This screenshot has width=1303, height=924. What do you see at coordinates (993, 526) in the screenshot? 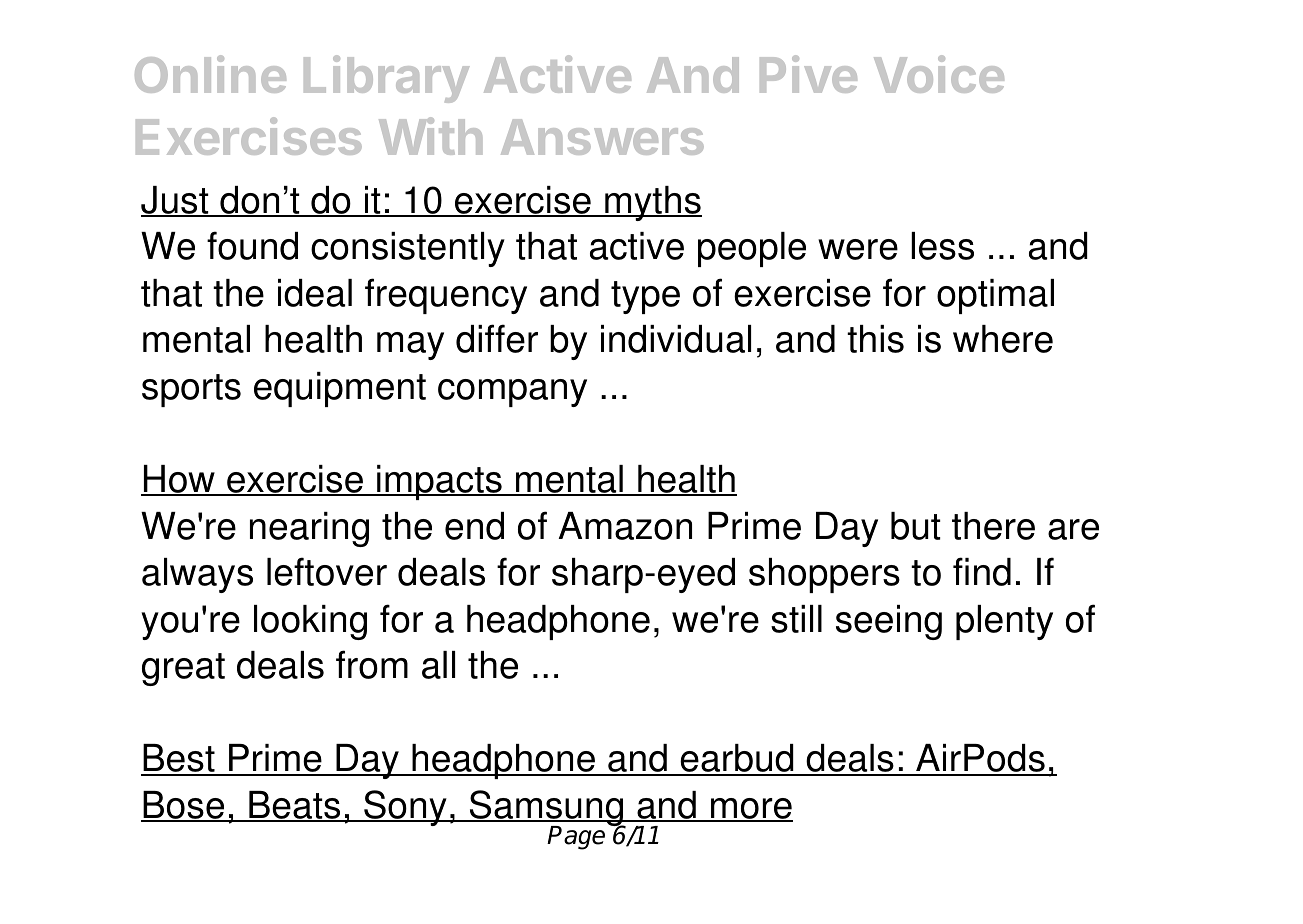
I see `there` at bounding box center [993, 526].
